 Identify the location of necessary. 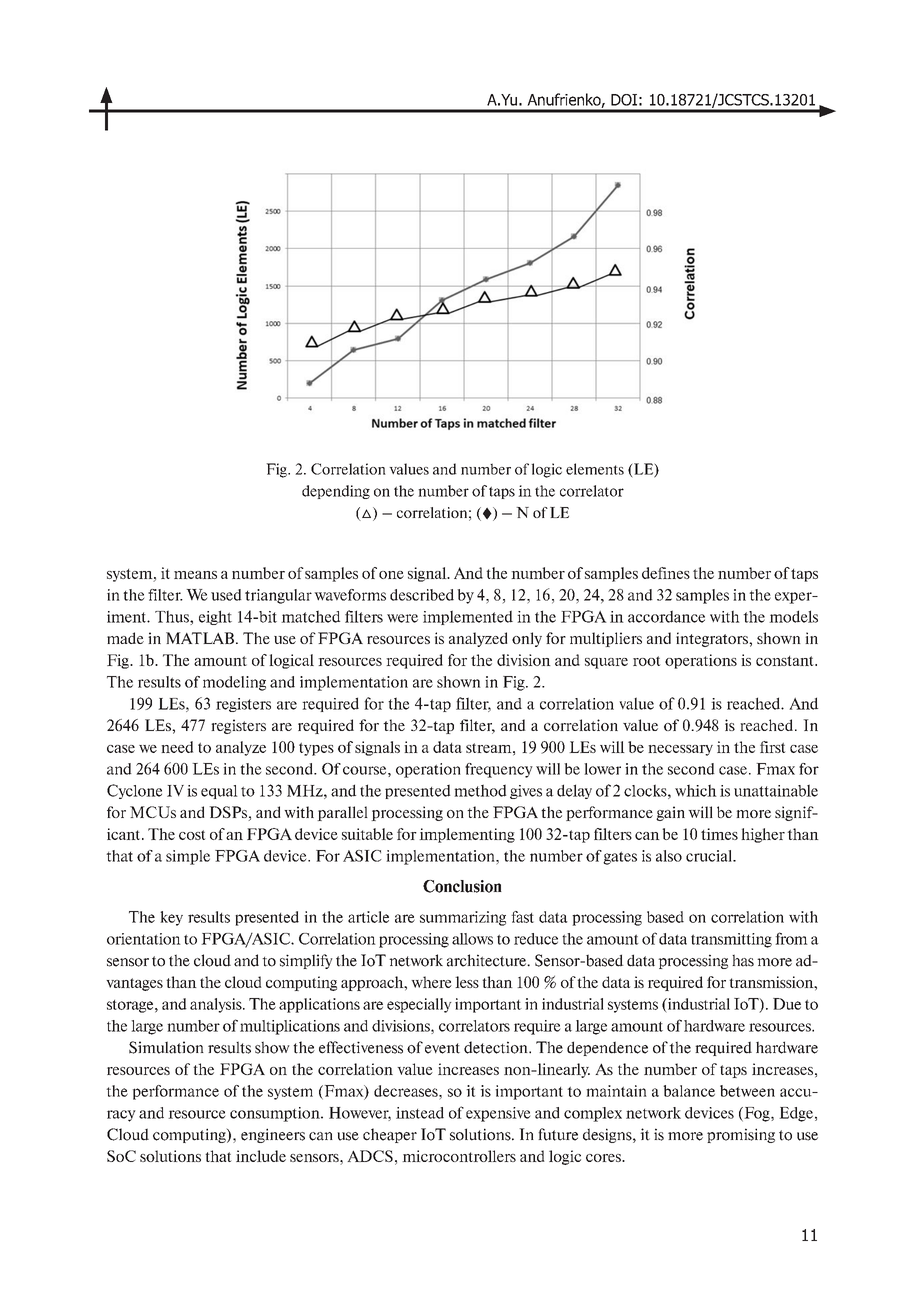
(680, 750).
